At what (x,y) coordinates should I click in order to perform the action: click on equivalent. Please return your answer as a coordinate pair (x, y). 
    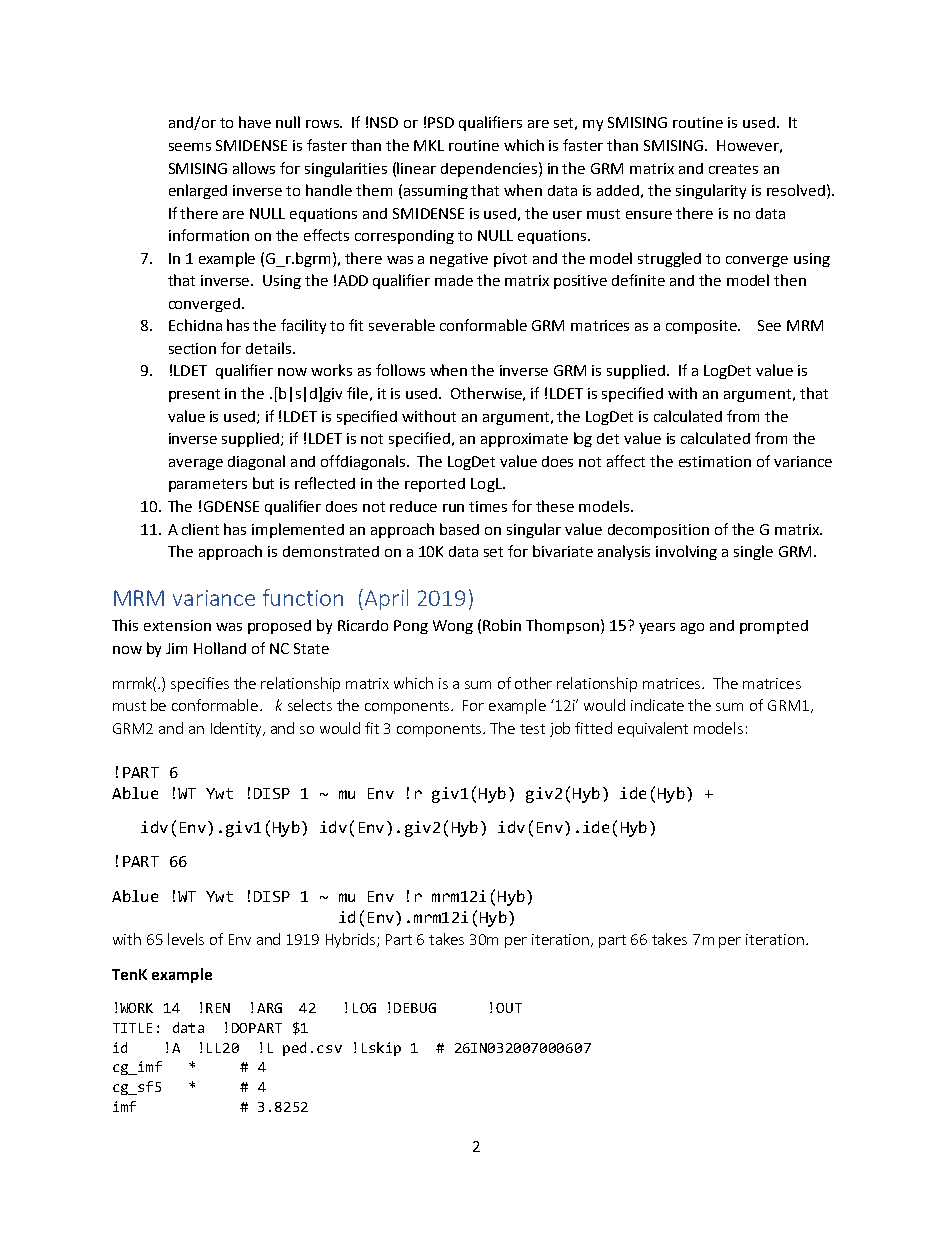
    Looking at the image, I should click on (653, 729).
